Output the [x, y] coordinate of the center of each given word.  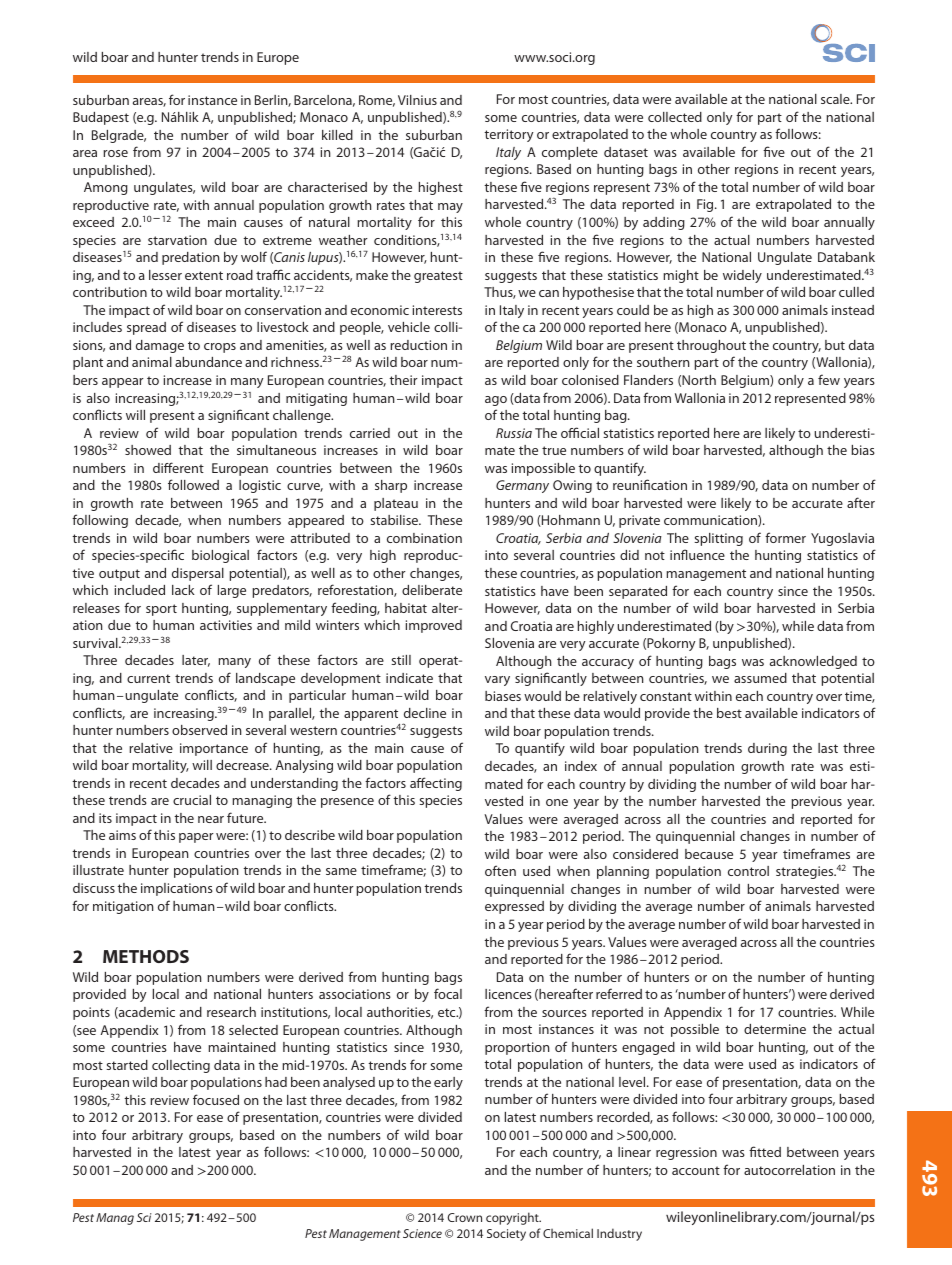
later [196, 661]
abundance [208, 362]
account [696, 1170]
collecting [181, 1066]
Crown [464, 1217]
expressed [514, 907]
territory [508, 135]
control [748, 871]
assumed [760, 678]
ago [496, 401]
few [829, 379]
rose [115, 153]
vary [497, 681]
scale [836, 99]
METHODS [146, 956]
